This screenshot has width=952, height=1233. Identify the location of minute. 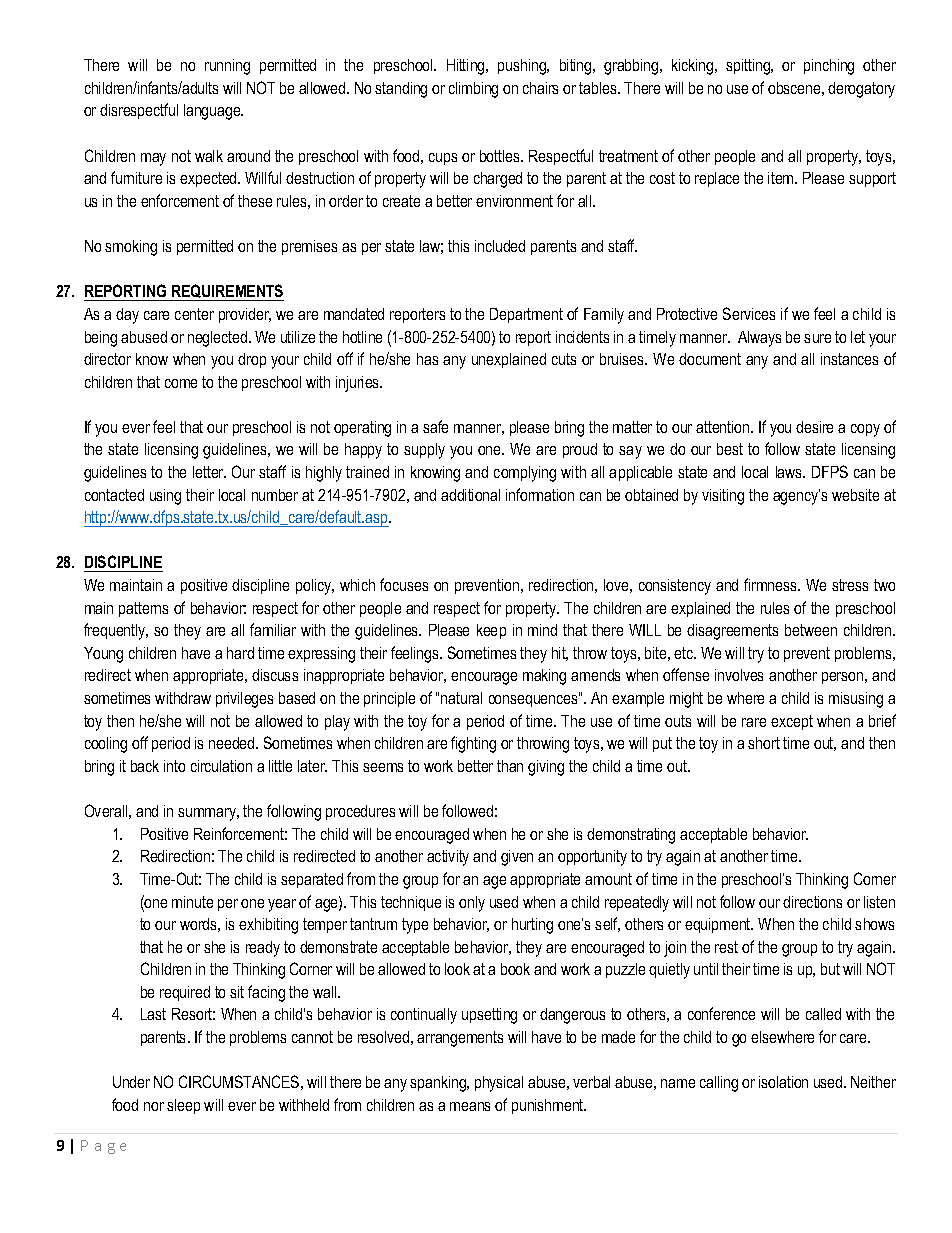
(192, 902).
